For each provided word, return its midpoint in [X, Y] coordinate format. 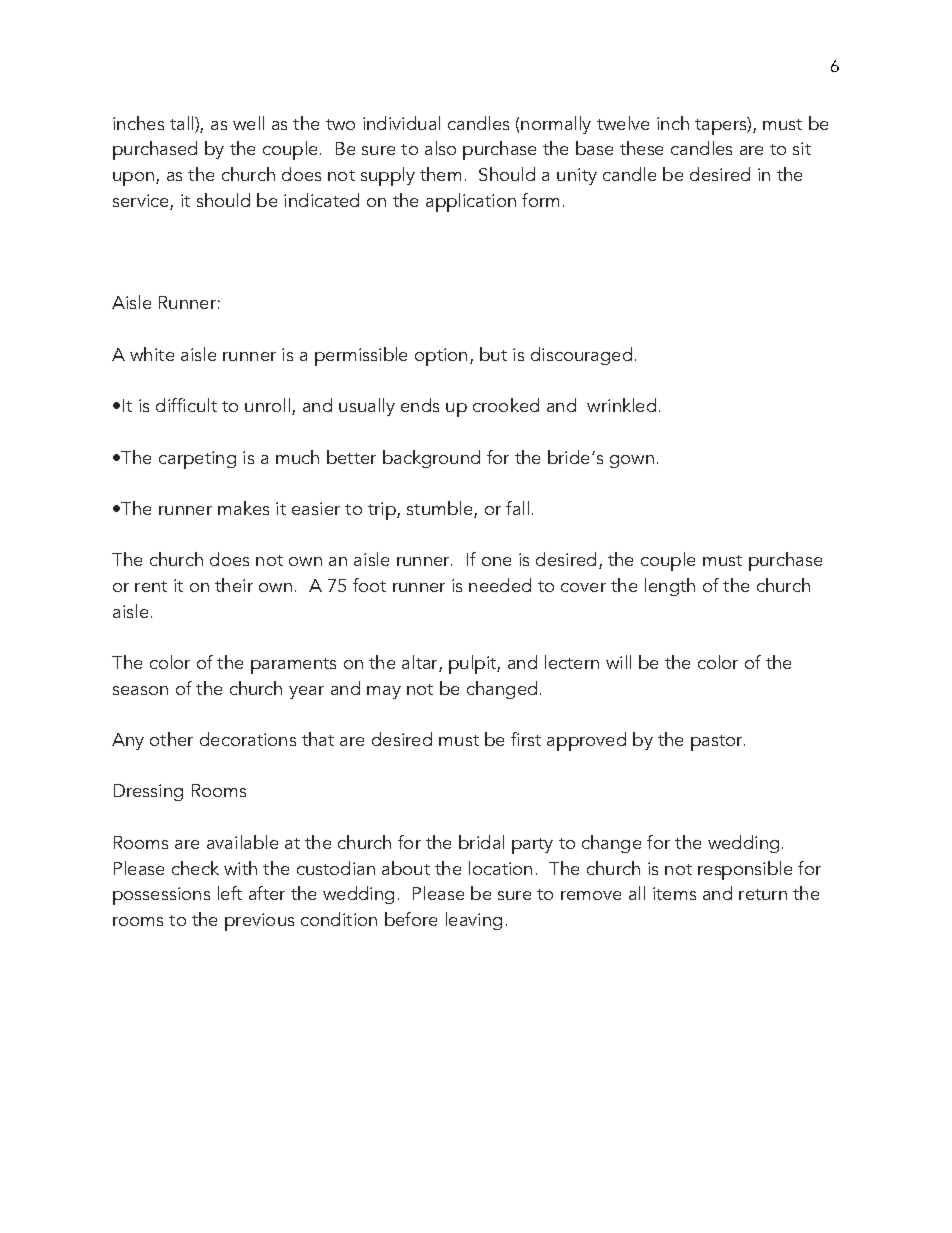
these [641, 148]
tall [181, 123]
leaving [474, 921]
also [440, 148]
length [670, 587]
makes [243, 508]
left [230, 893]
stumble [441, 509]
